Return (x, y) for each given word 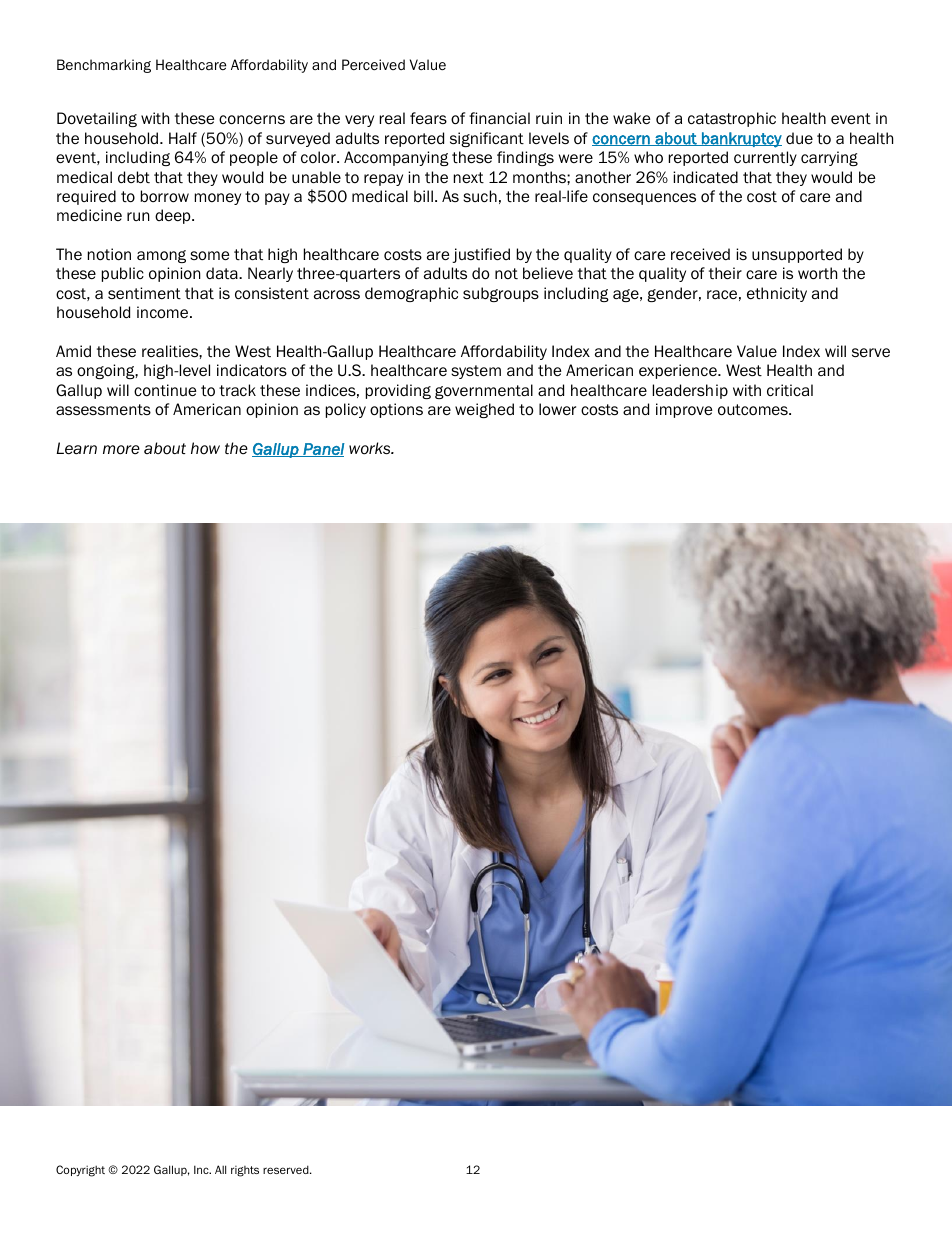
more (121, 450)
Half (183, 138)
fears (428, 118)
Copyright (80, 1171)
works (371, 448)
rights (245, 1171)
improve (684, 410)
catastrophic (732, 119)
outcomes (754, 410)
